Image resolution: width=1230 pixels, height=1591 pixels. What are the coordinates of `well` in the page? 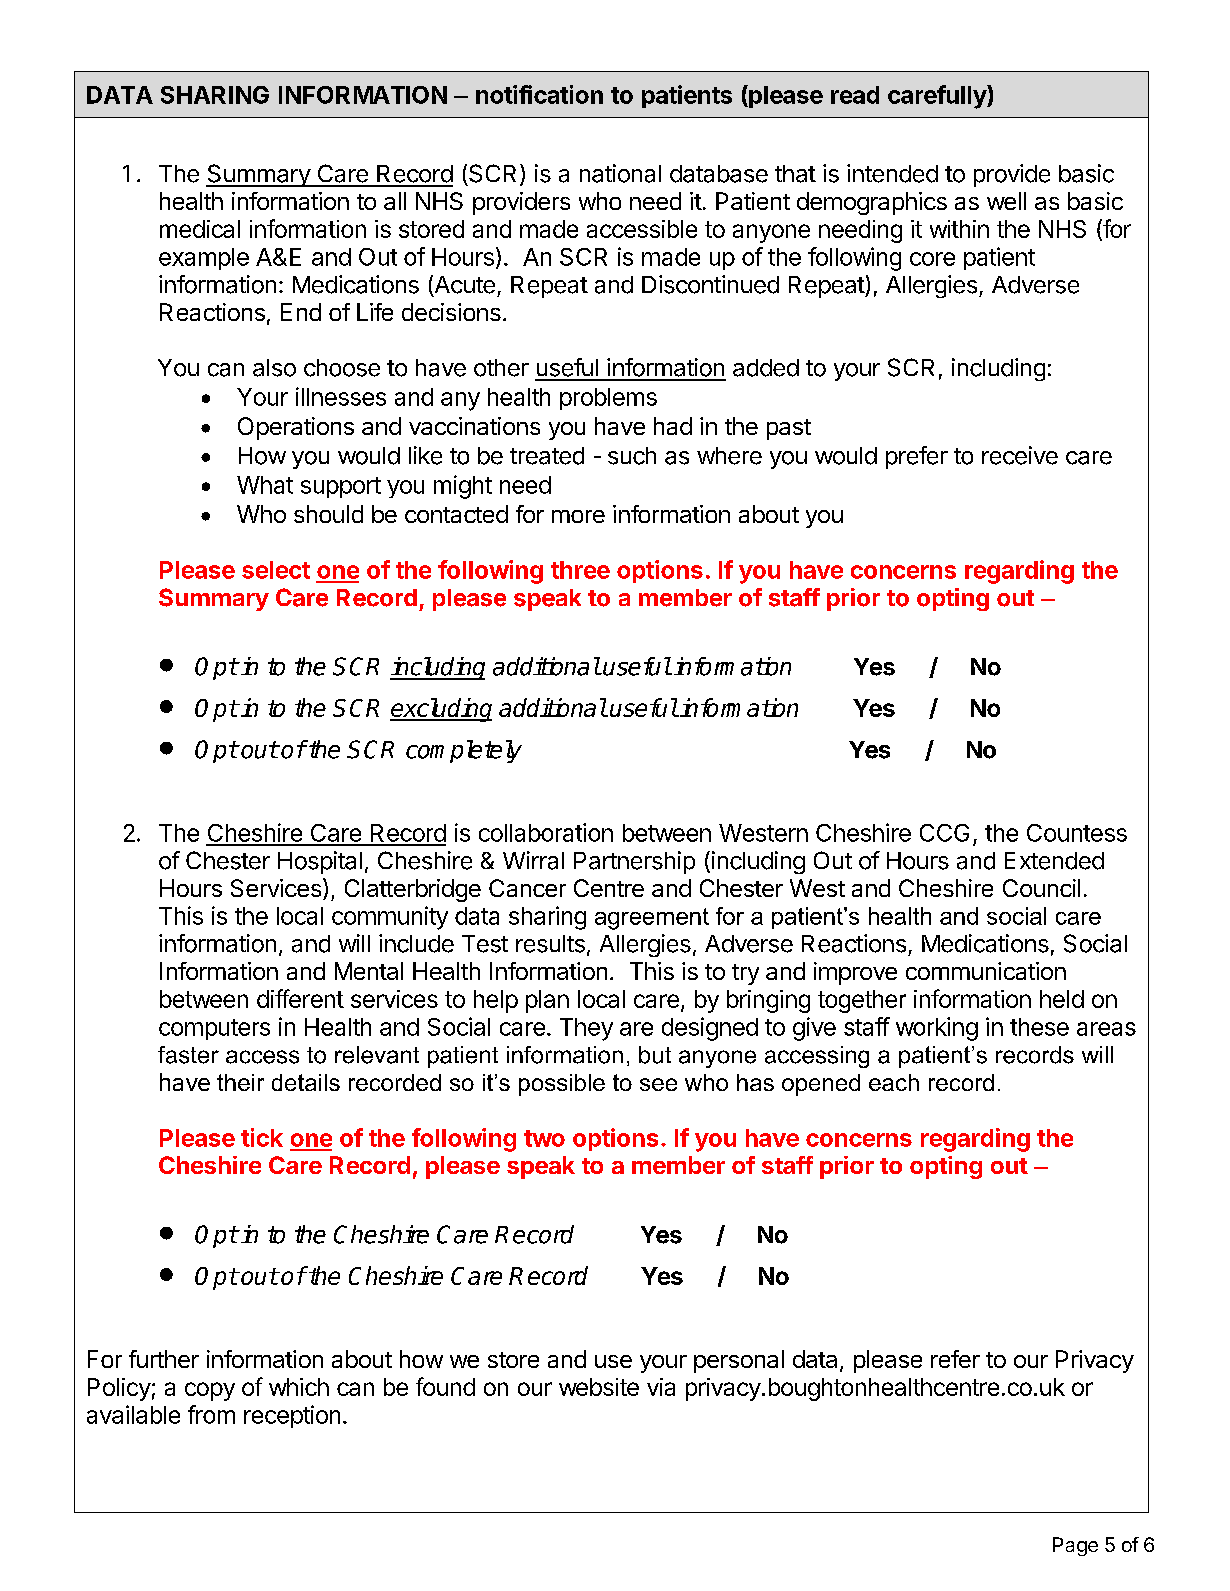 It's located at (1006, 201).
